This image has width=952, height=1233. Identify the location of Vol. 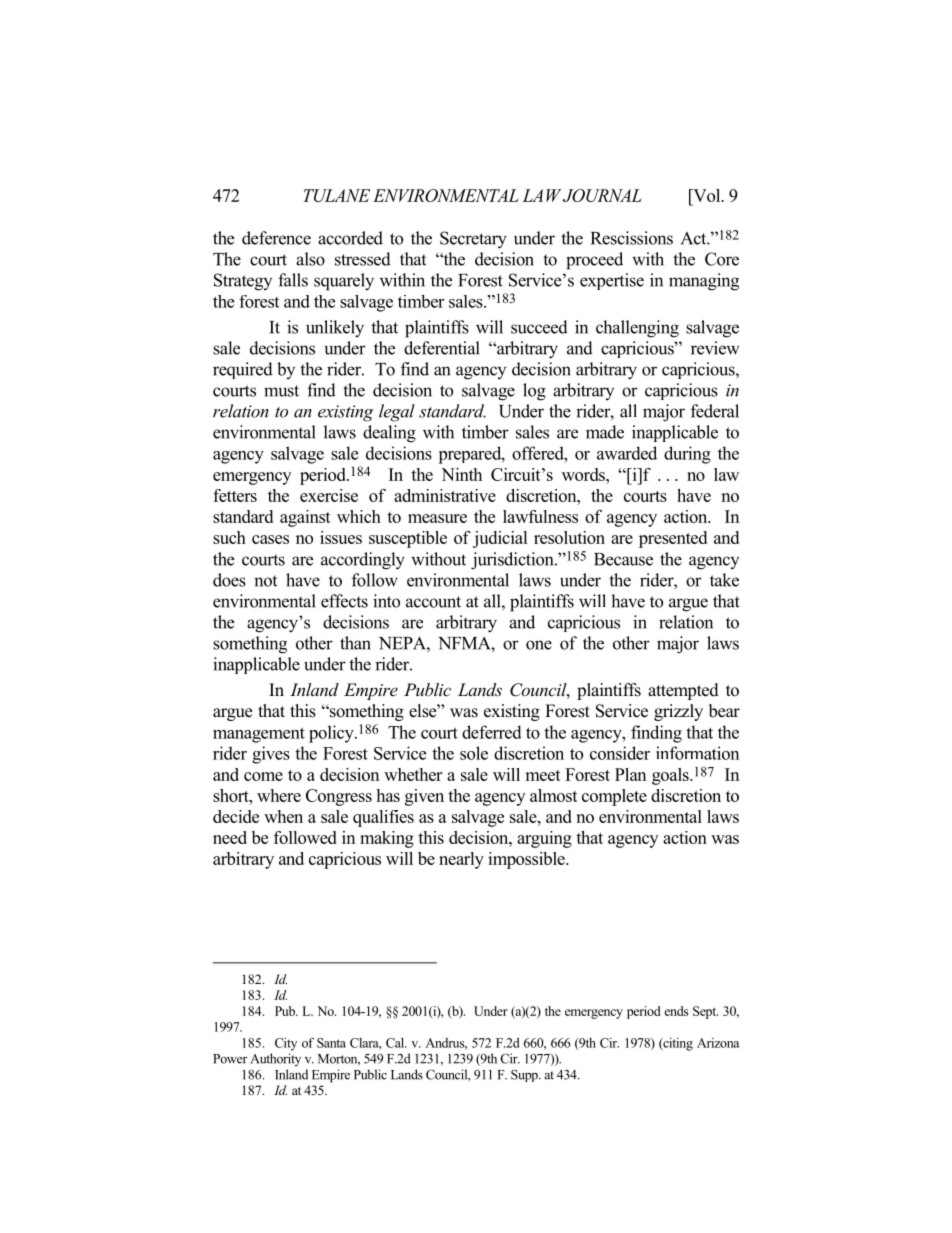
(707, 195).
